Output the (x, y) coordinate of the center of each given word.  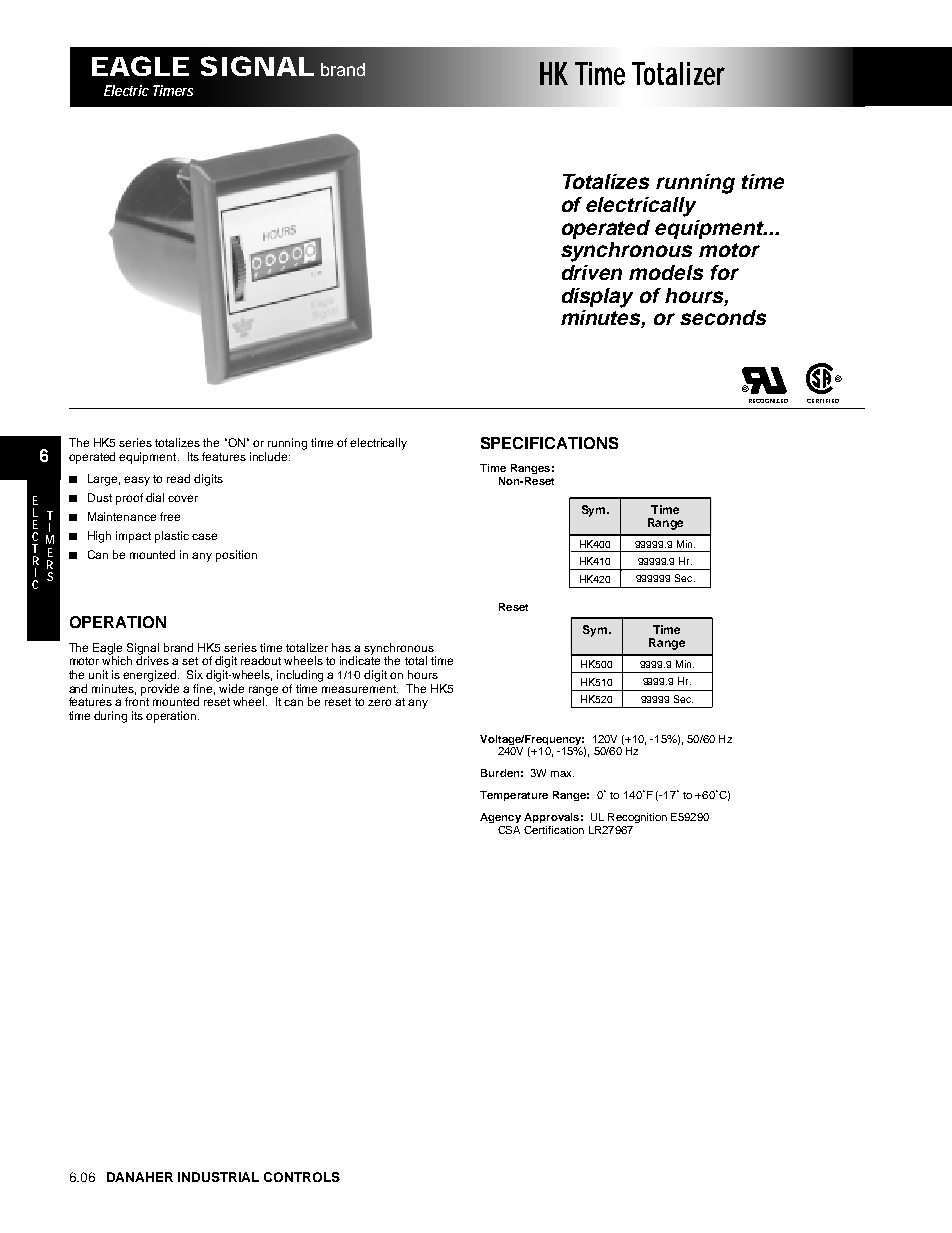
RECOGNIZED (768, 401)
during (110, 717)
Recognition (637, 818)
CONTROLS (302, 1177)
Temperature (514, 796)
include (270, 456)
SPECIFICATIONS (549, 443)
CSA (509, 830)
